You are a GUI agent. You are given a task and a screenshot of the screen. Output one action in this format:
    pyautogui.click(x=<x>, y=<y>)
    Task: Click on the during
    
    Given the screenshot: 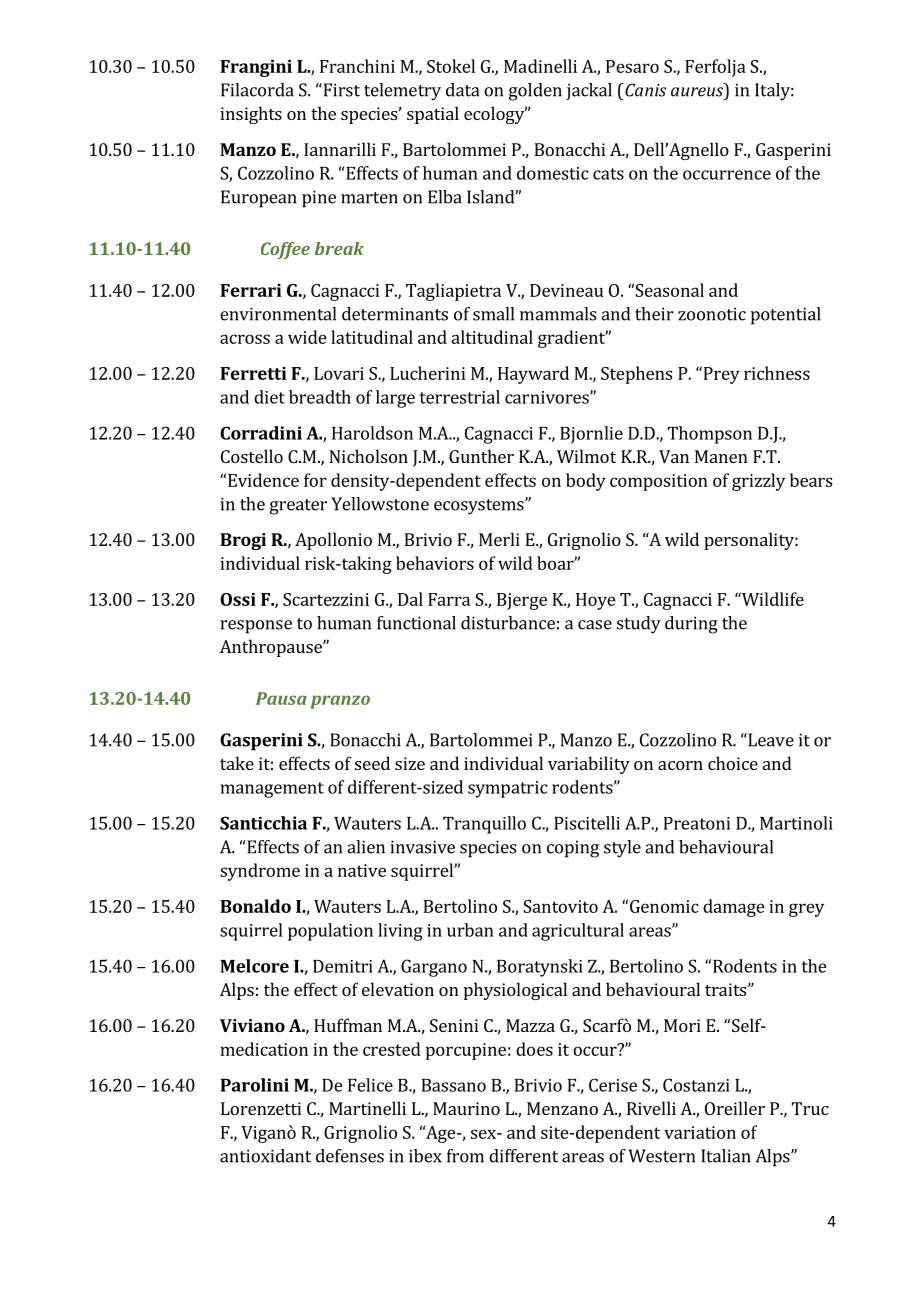 What is the action you would take?
    pyautogui.click(x=691, y=625)
